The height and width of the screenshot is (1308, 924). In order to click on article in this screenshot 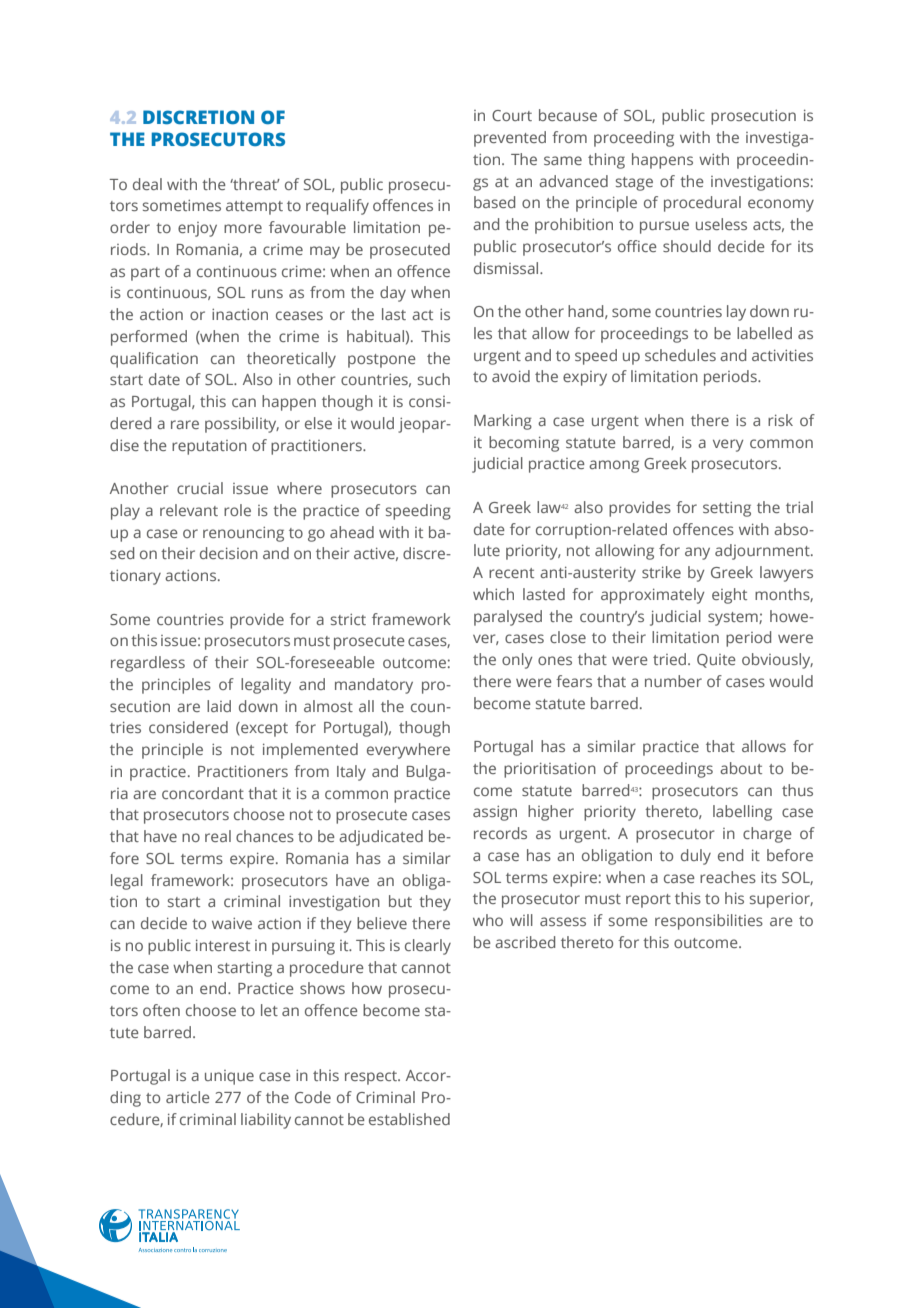, I will do `click(188, 1097)`.
